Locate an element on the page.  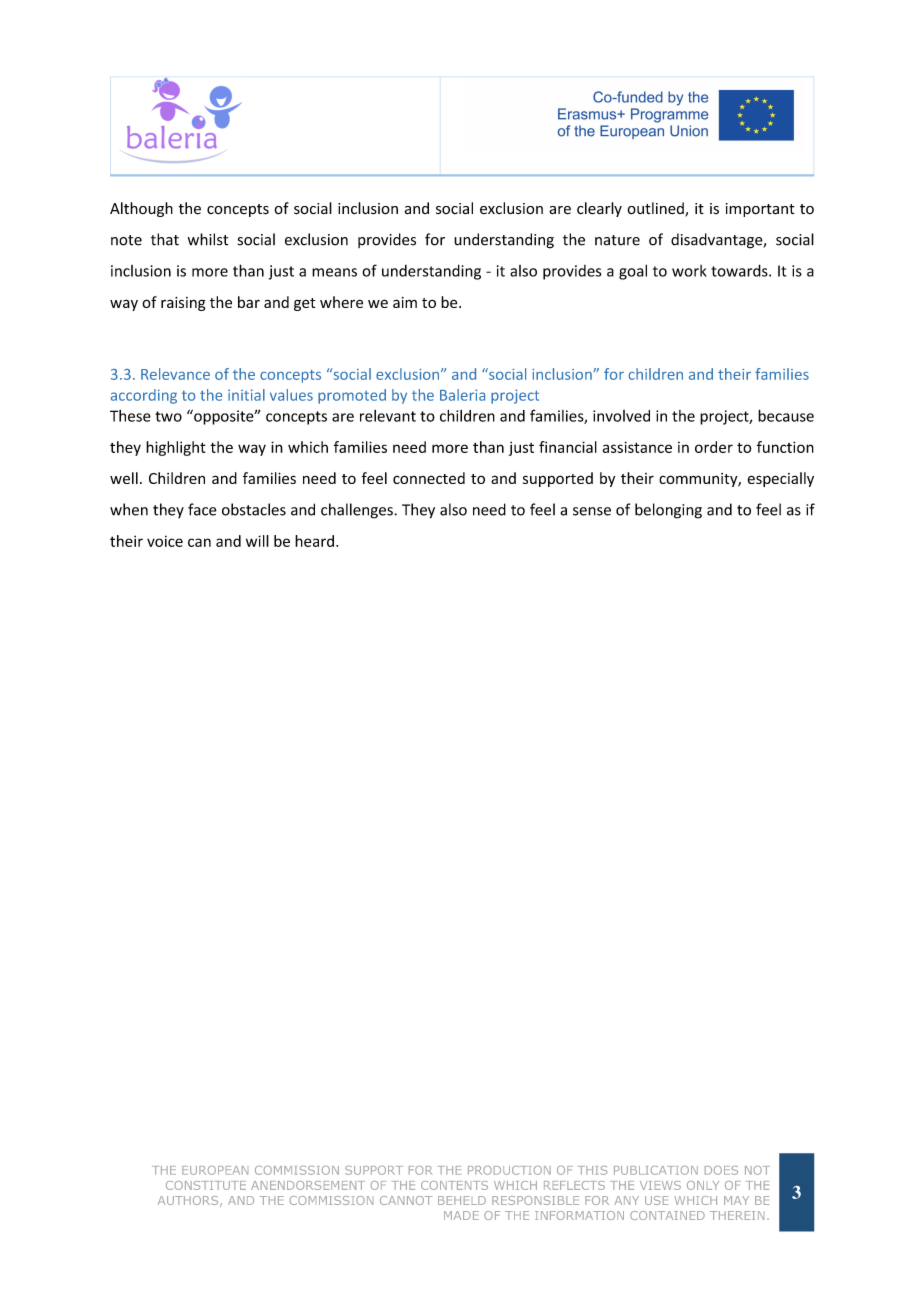
belonging is located at coordinates (668, 511).
